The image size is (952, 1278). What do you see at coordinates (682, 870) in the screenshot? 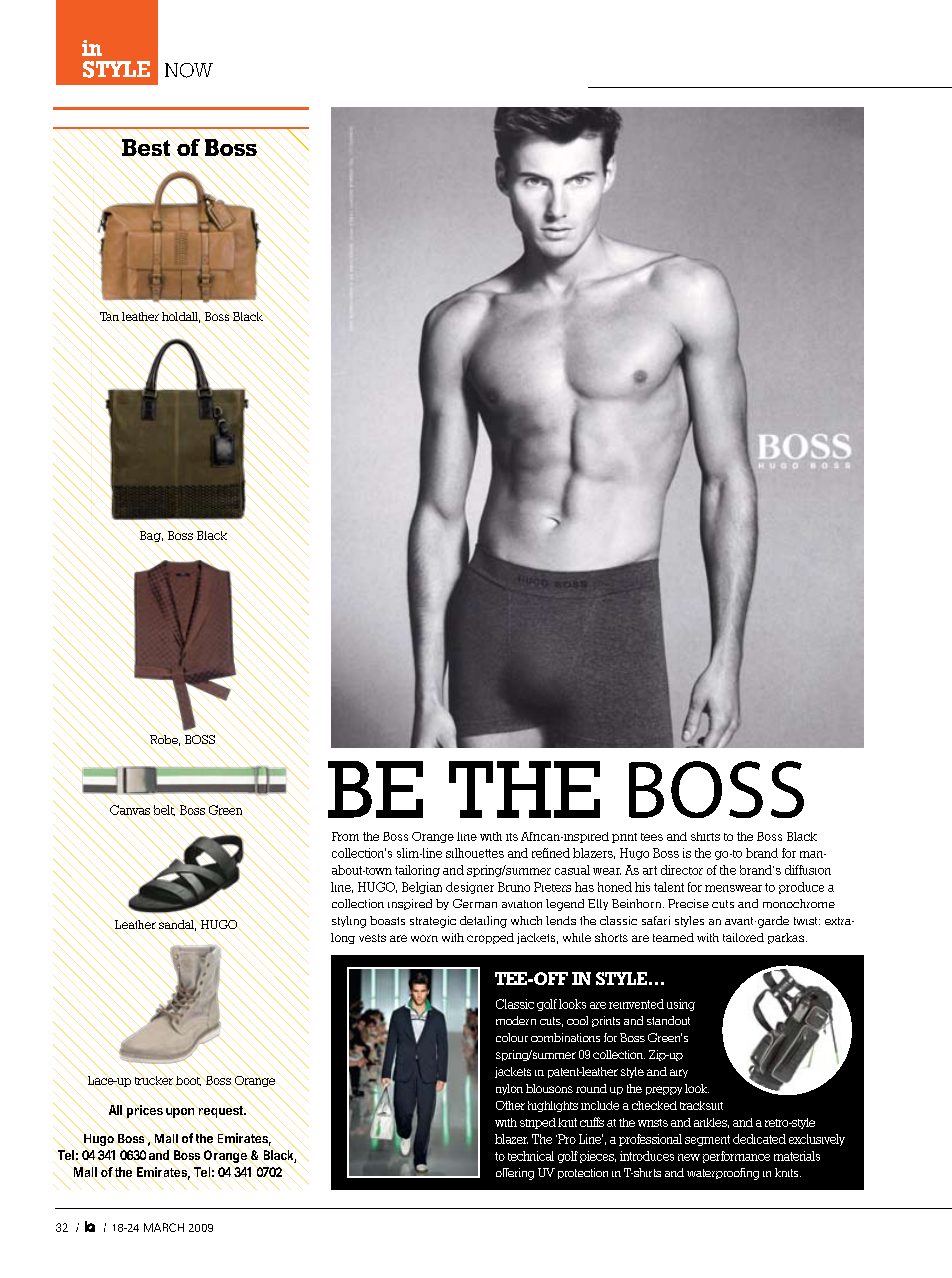
I see `director` at bounding box center [682, 870].
